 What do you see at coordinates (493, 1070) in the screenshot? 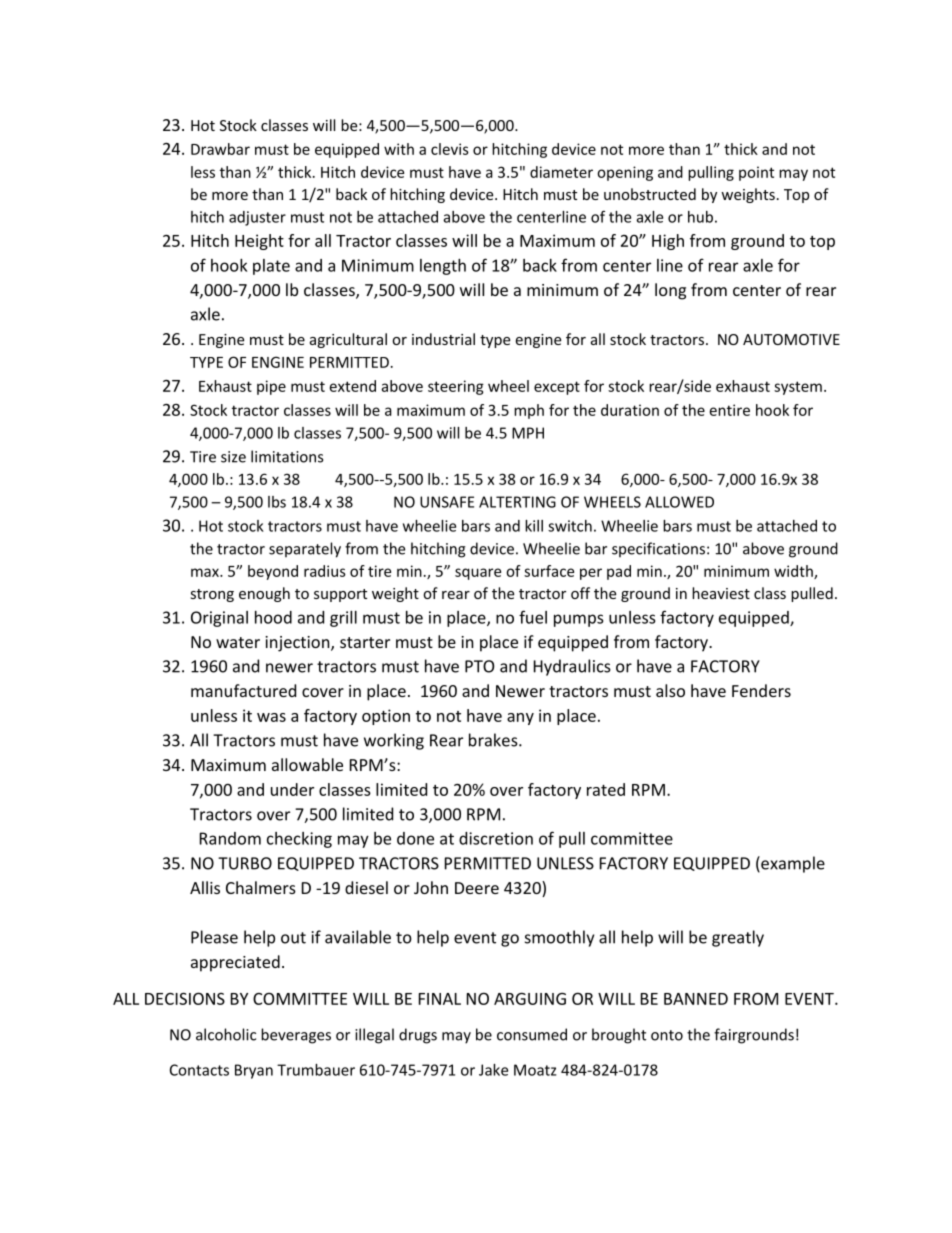
I see `Jake` at bounding box center [493, 1070].
